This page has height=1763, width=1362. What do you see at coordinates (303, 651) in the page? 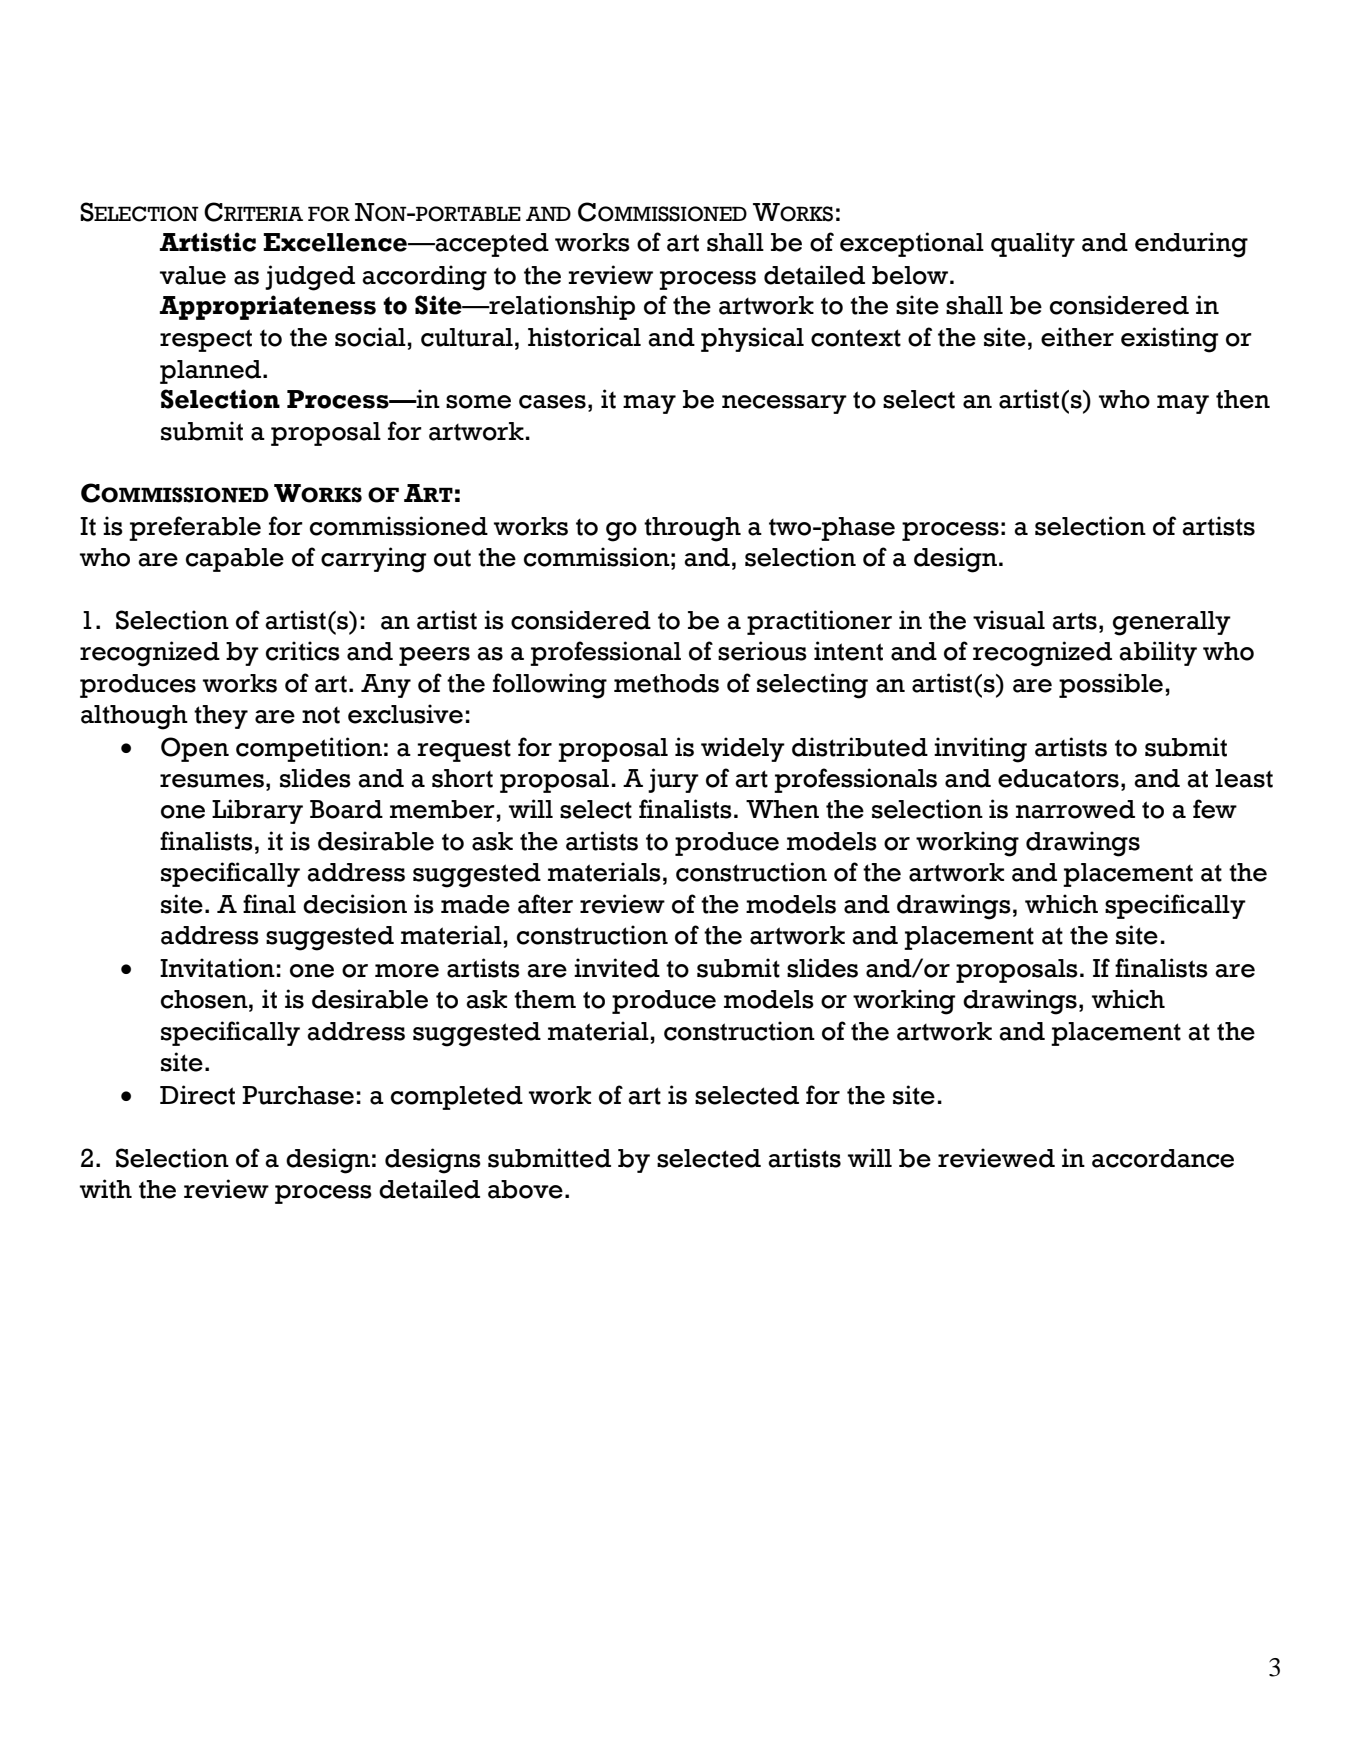
I see `critics` at bounding box center [303, 651].
